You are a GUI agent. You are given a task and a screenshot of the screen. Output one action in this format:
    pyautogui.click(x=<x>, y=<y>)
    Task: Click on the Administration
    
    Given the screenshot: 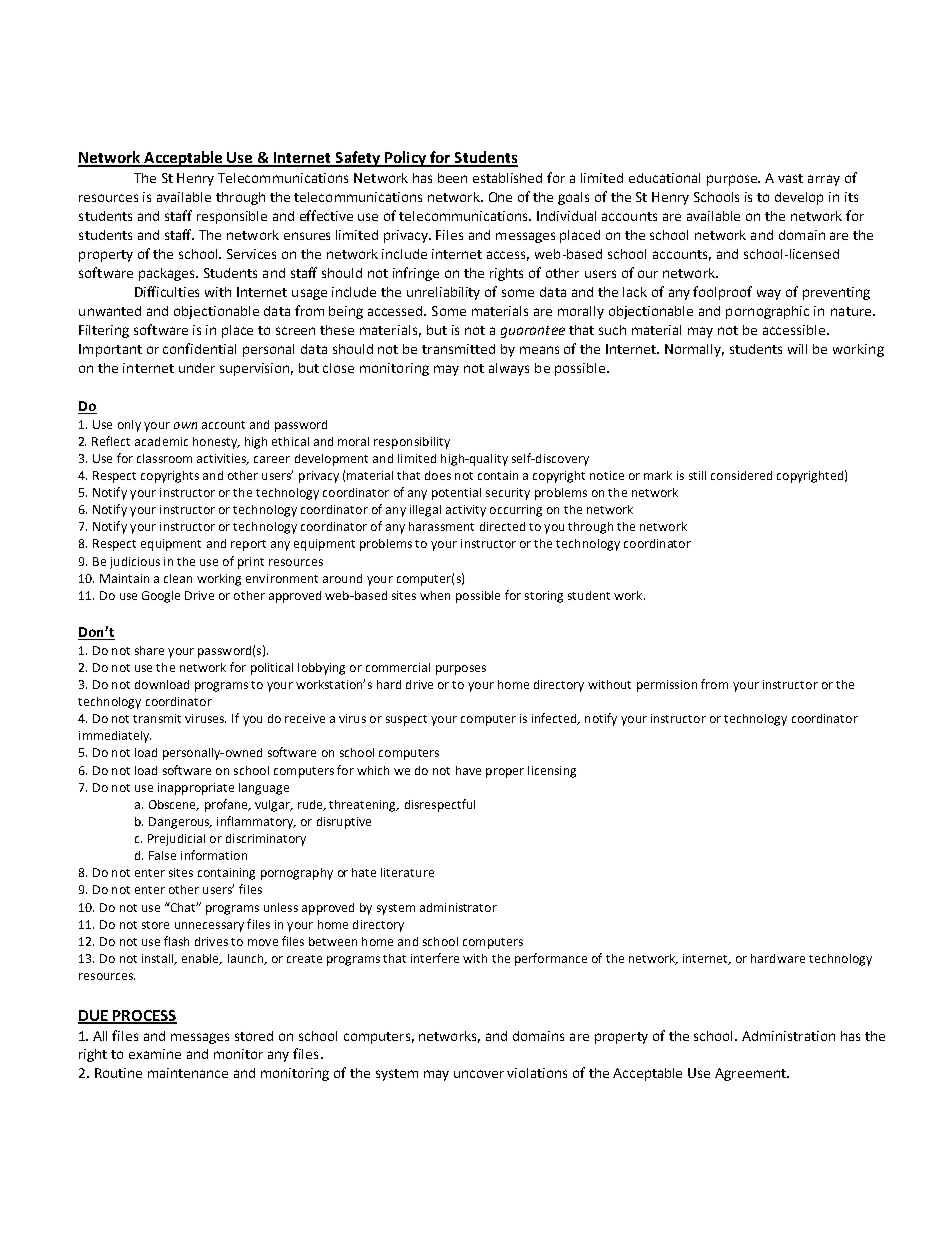 What is the action you would take?
    pyautogui.click(x=788, y=1036)
